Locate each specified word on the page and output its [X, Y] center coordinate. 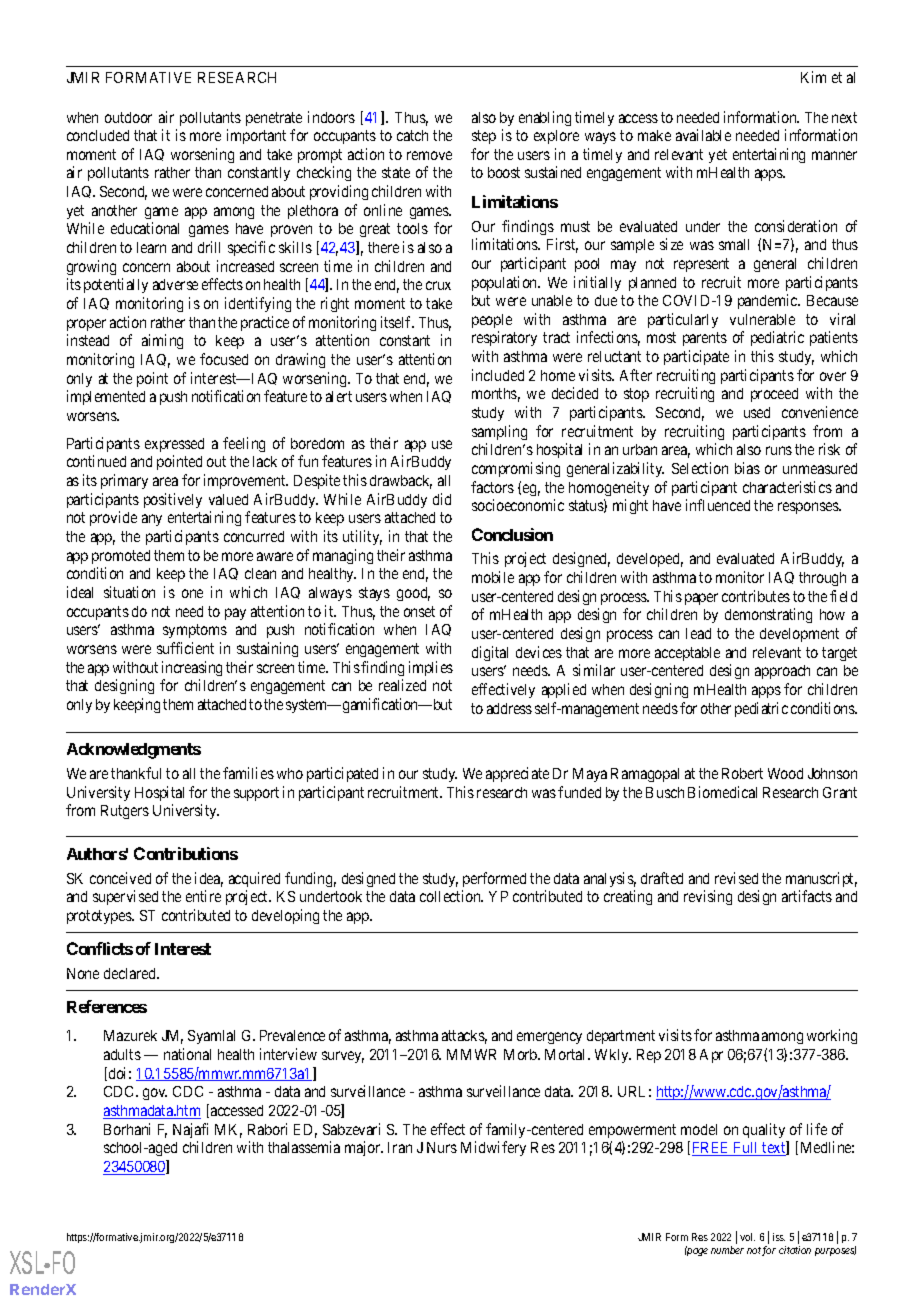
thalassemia [304, 1147]
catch [412, 135]
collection [451, 896]
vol [747, 1237]
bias [747, 468]
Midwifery [493, 1148]
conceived [120, 878]
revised [736, 878]
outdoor [128, 117]
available [703, 135]
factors [492, 487]
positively [173, 500]
